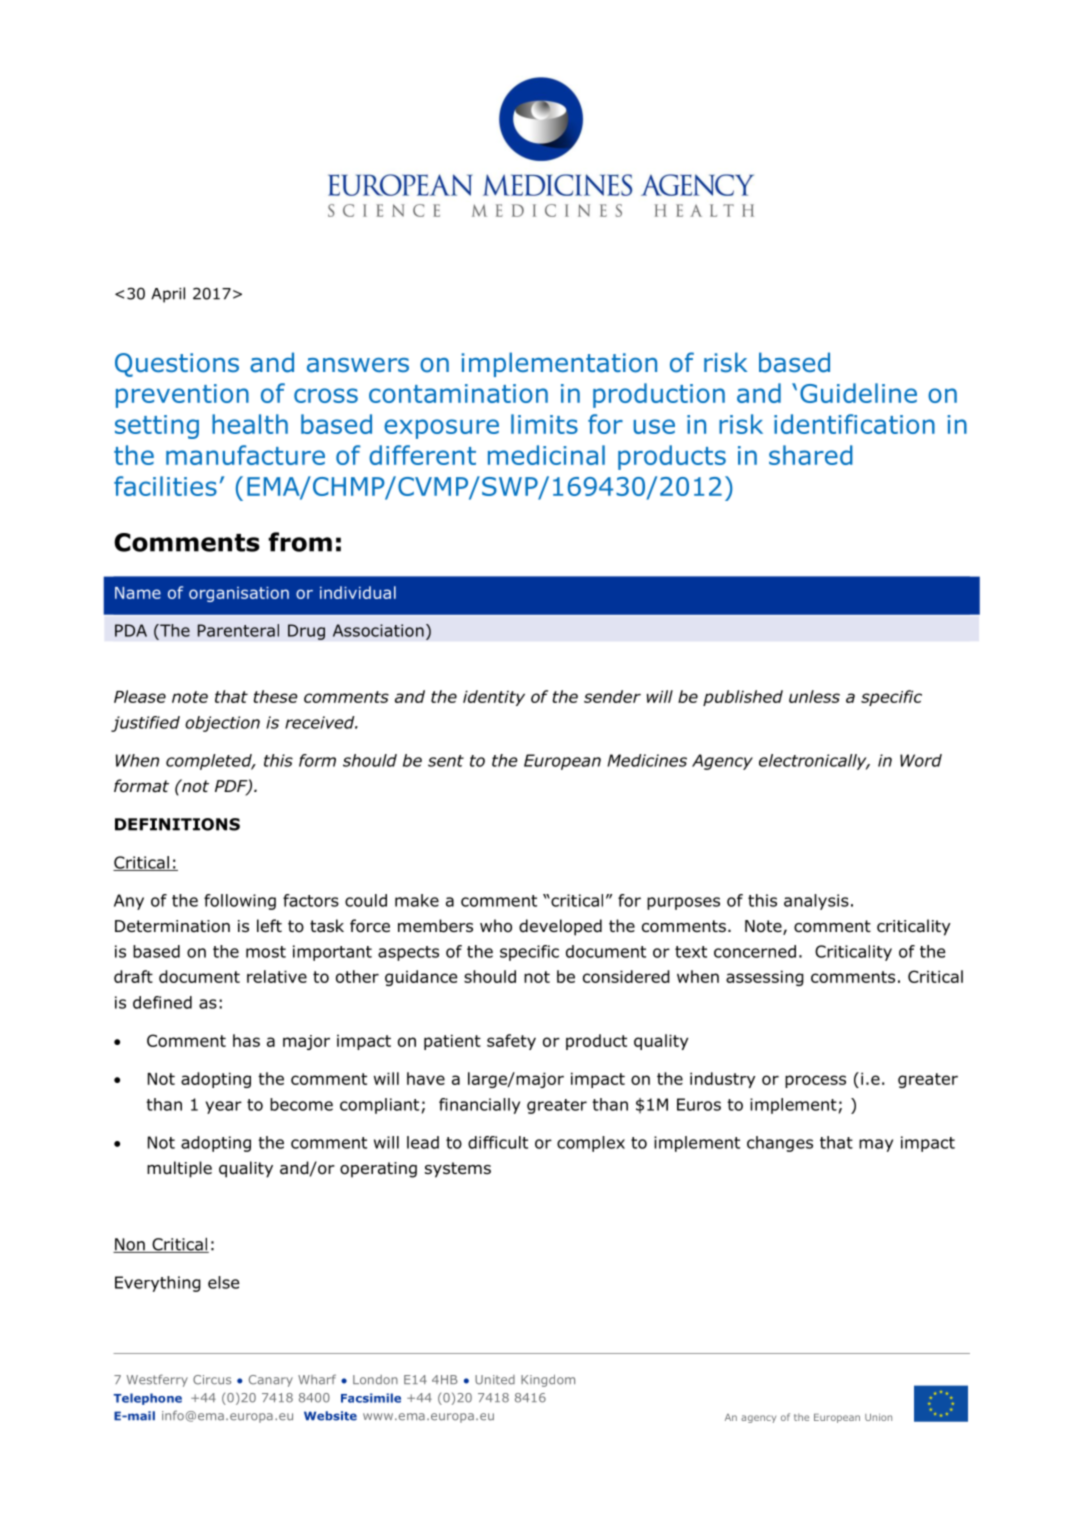 The image size is (1083, 1531). Describe the element at coordinates (878, 1417) in the image. I see `Union` at that location.
